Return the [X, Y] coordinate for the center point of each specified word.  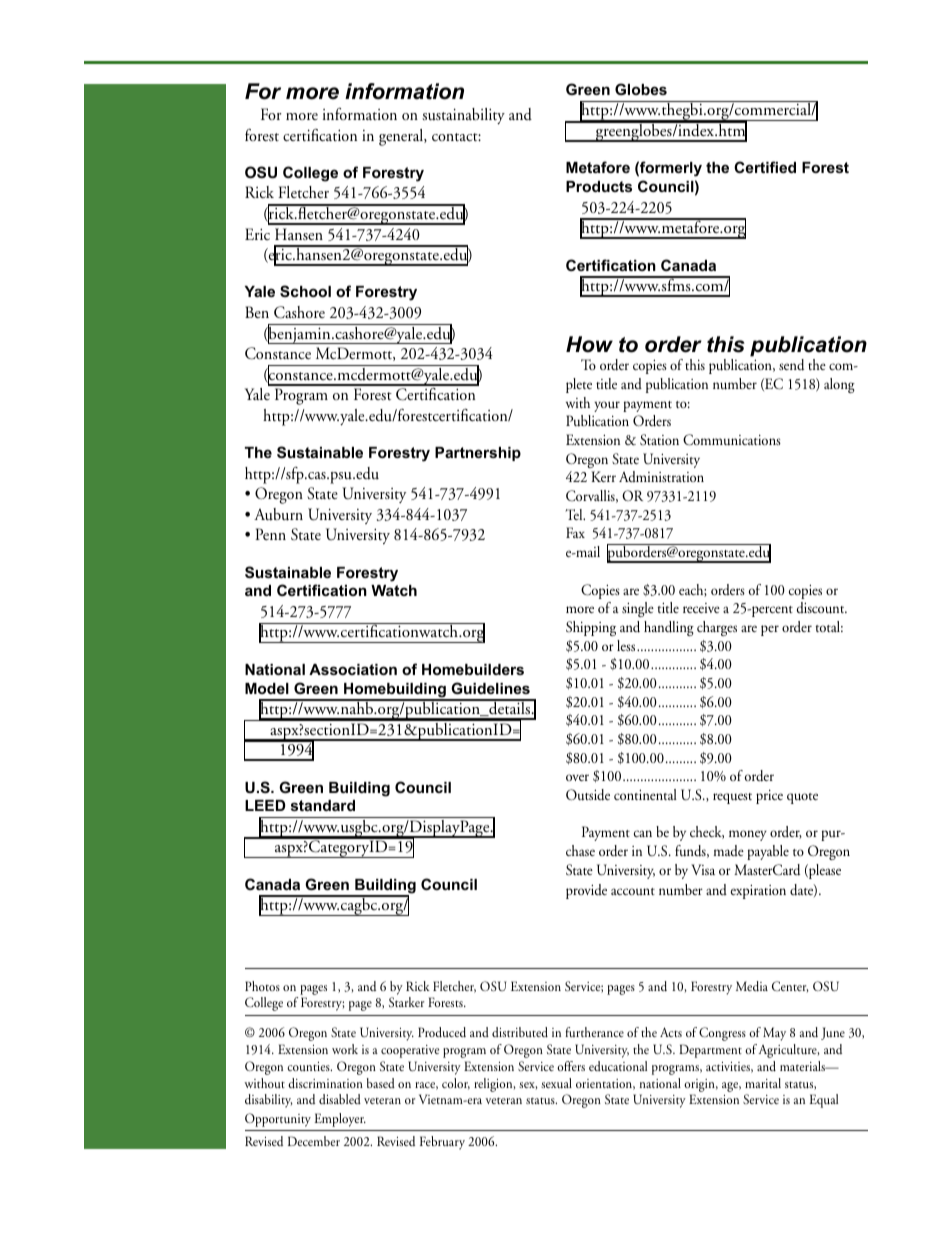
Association [353, 669]
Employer [340, 1120]
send [791, 365]
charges [717, 628]
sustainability [463, 116]
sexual [556, 1083]
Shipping [591, 628]
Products [599, 186]
